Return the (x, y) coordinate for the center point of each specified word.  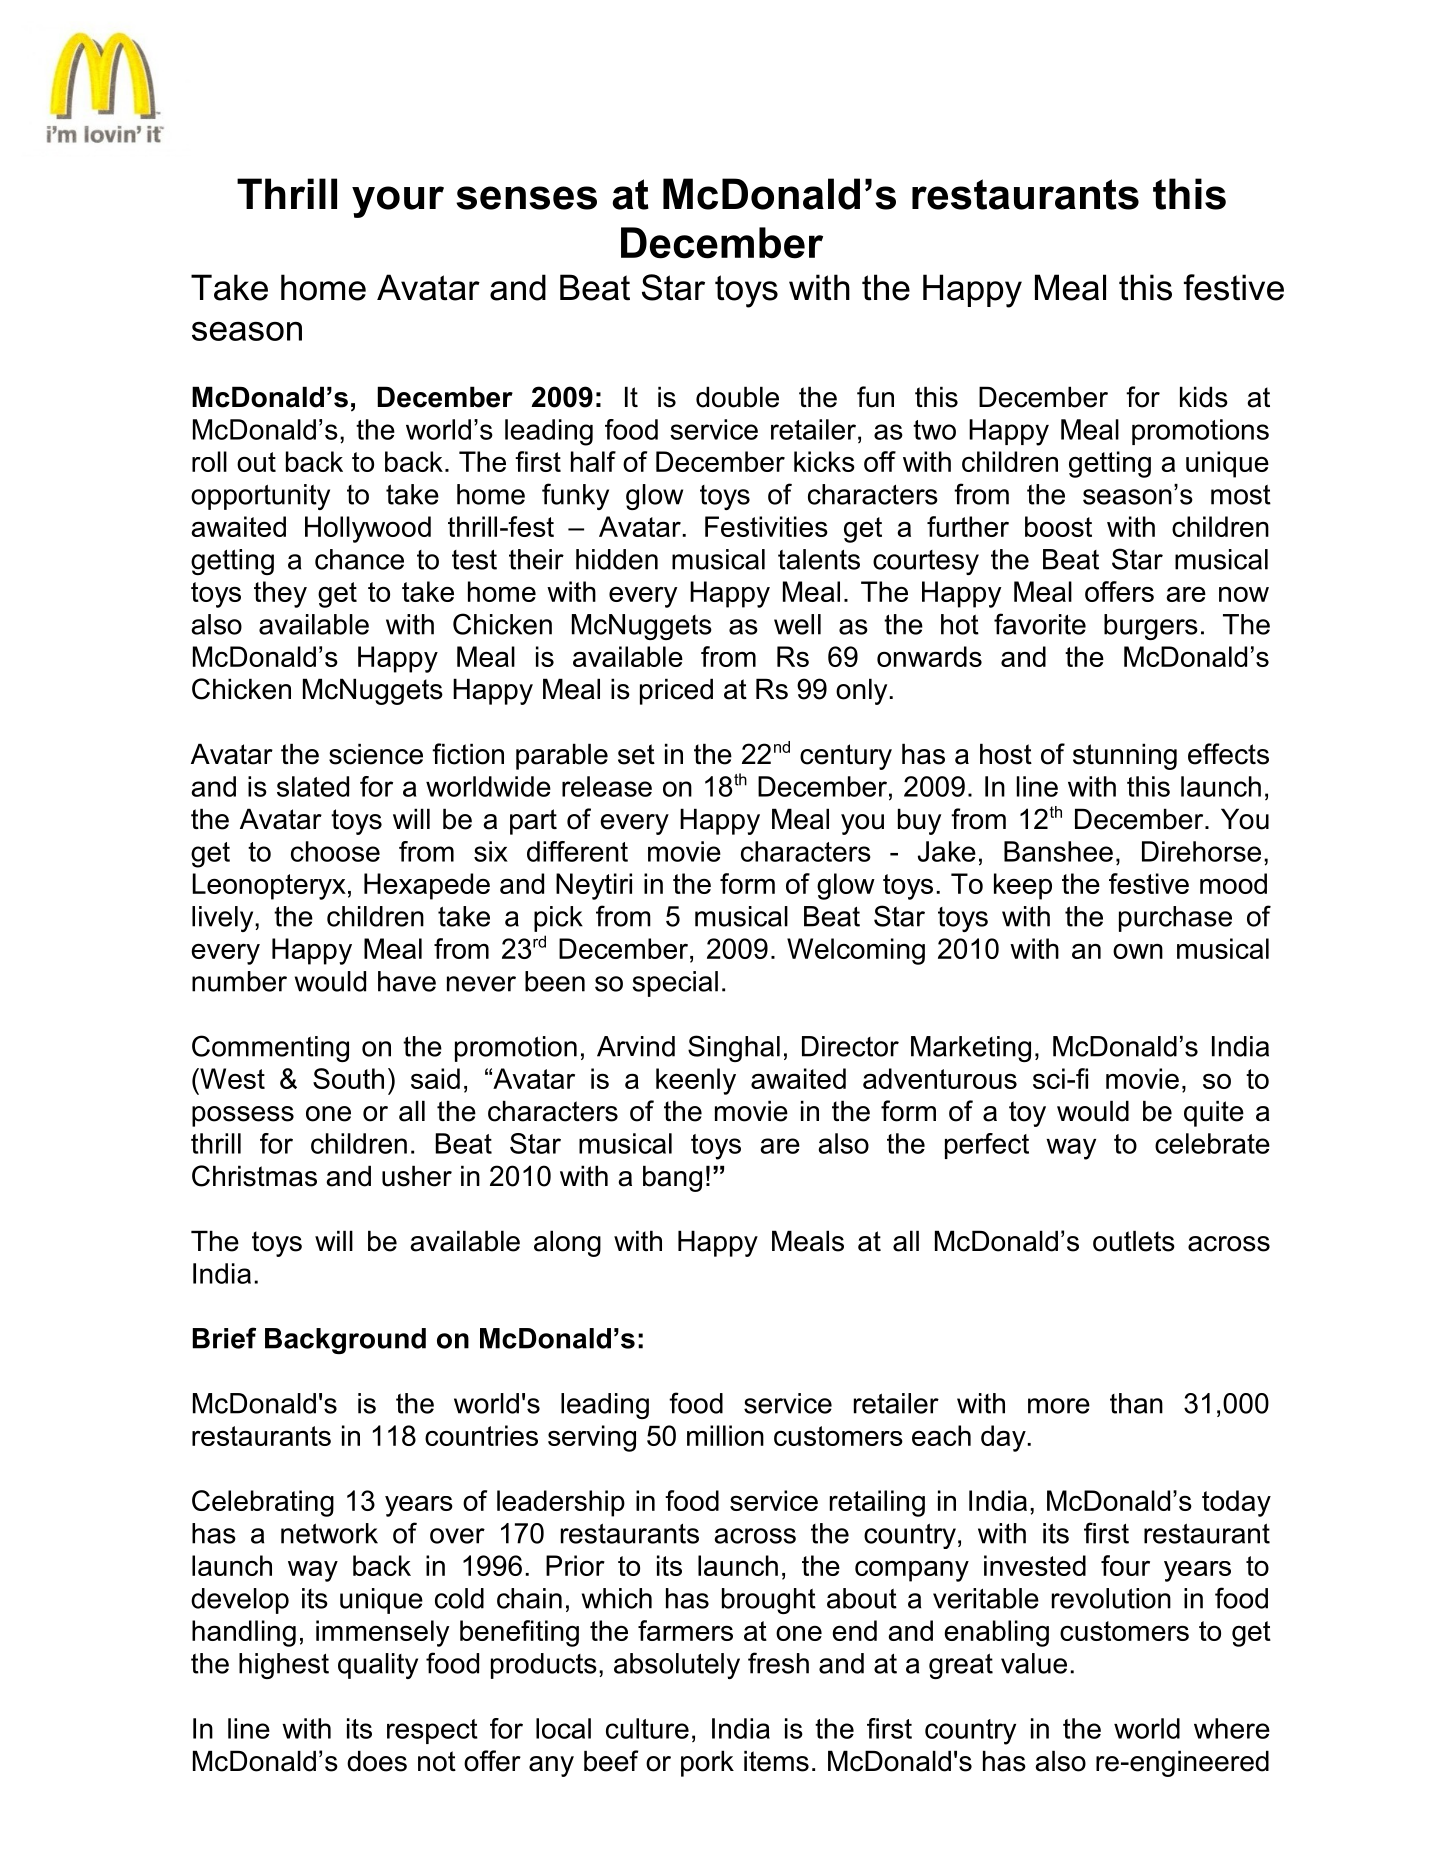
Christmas (254, 1176)
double (737, 397)
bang (672, 1178)
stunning (1125, 756)
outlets (1134, 1241)
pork (707, 1763)
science (376, 754)
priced (676, 691)
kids (1204, 397)
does (377, 1761)
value (1034, 1663)
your (398, 202)
